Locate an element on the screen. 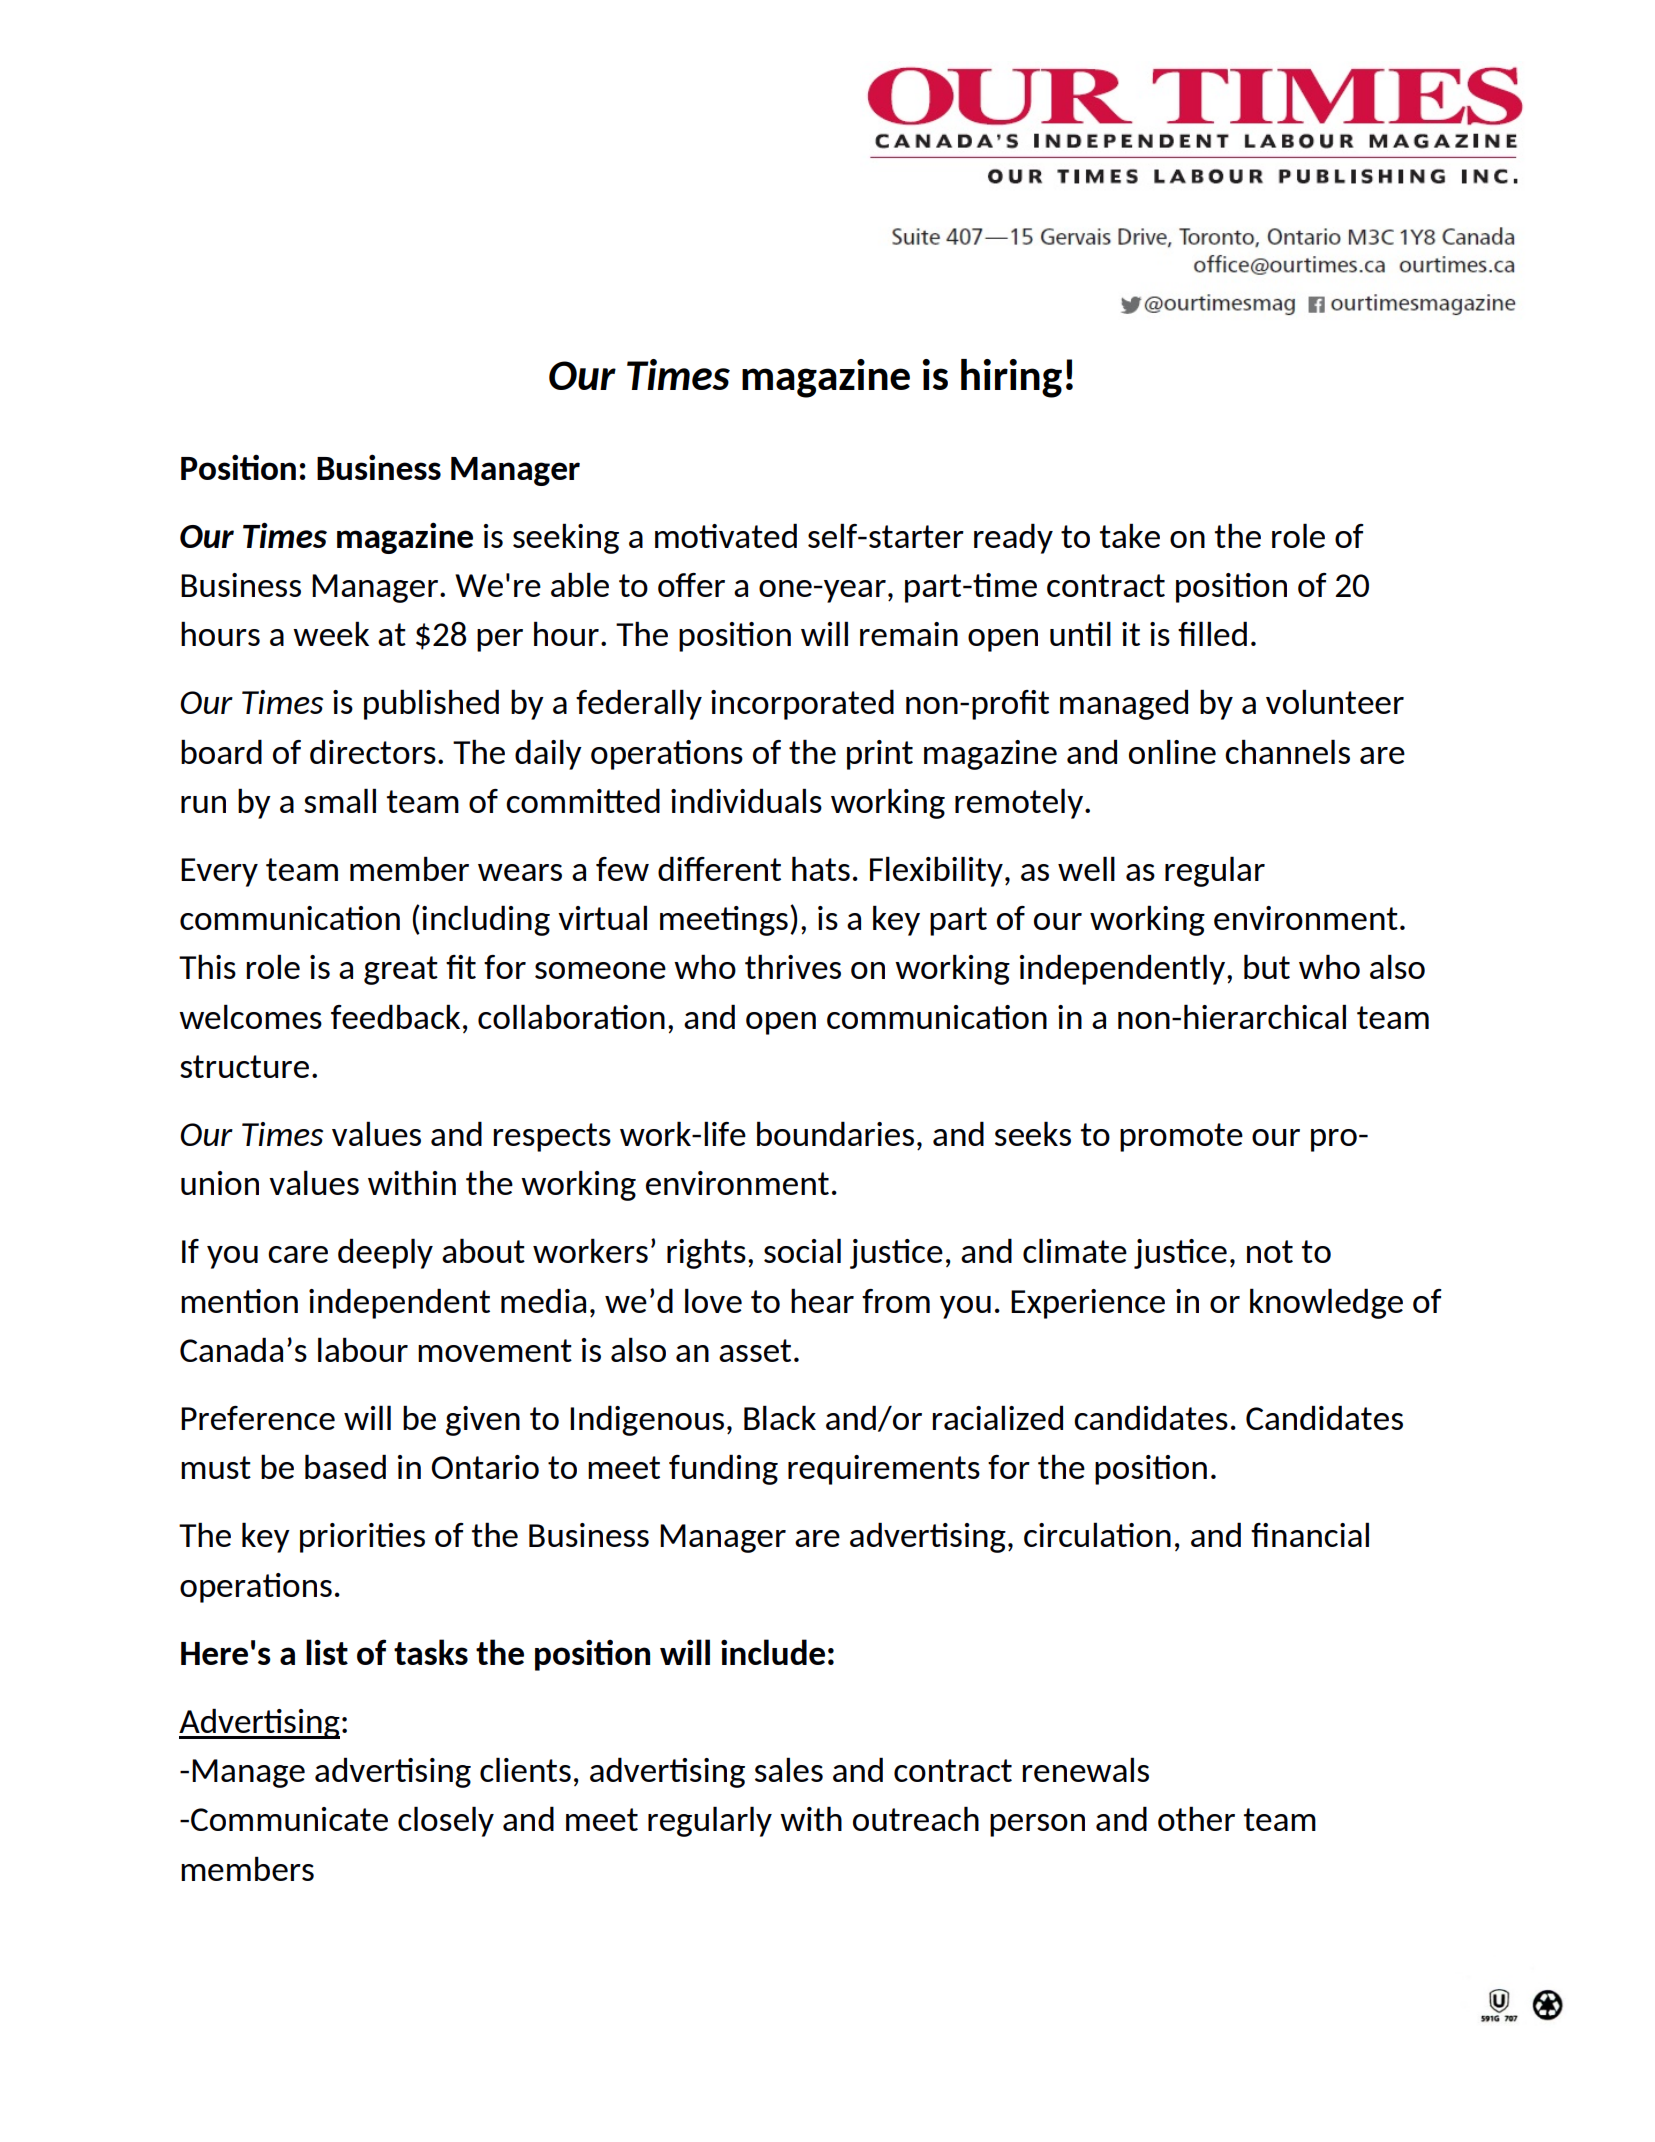 The image size is (1655, 2142). closely is located at coordinates (446, 1821).
